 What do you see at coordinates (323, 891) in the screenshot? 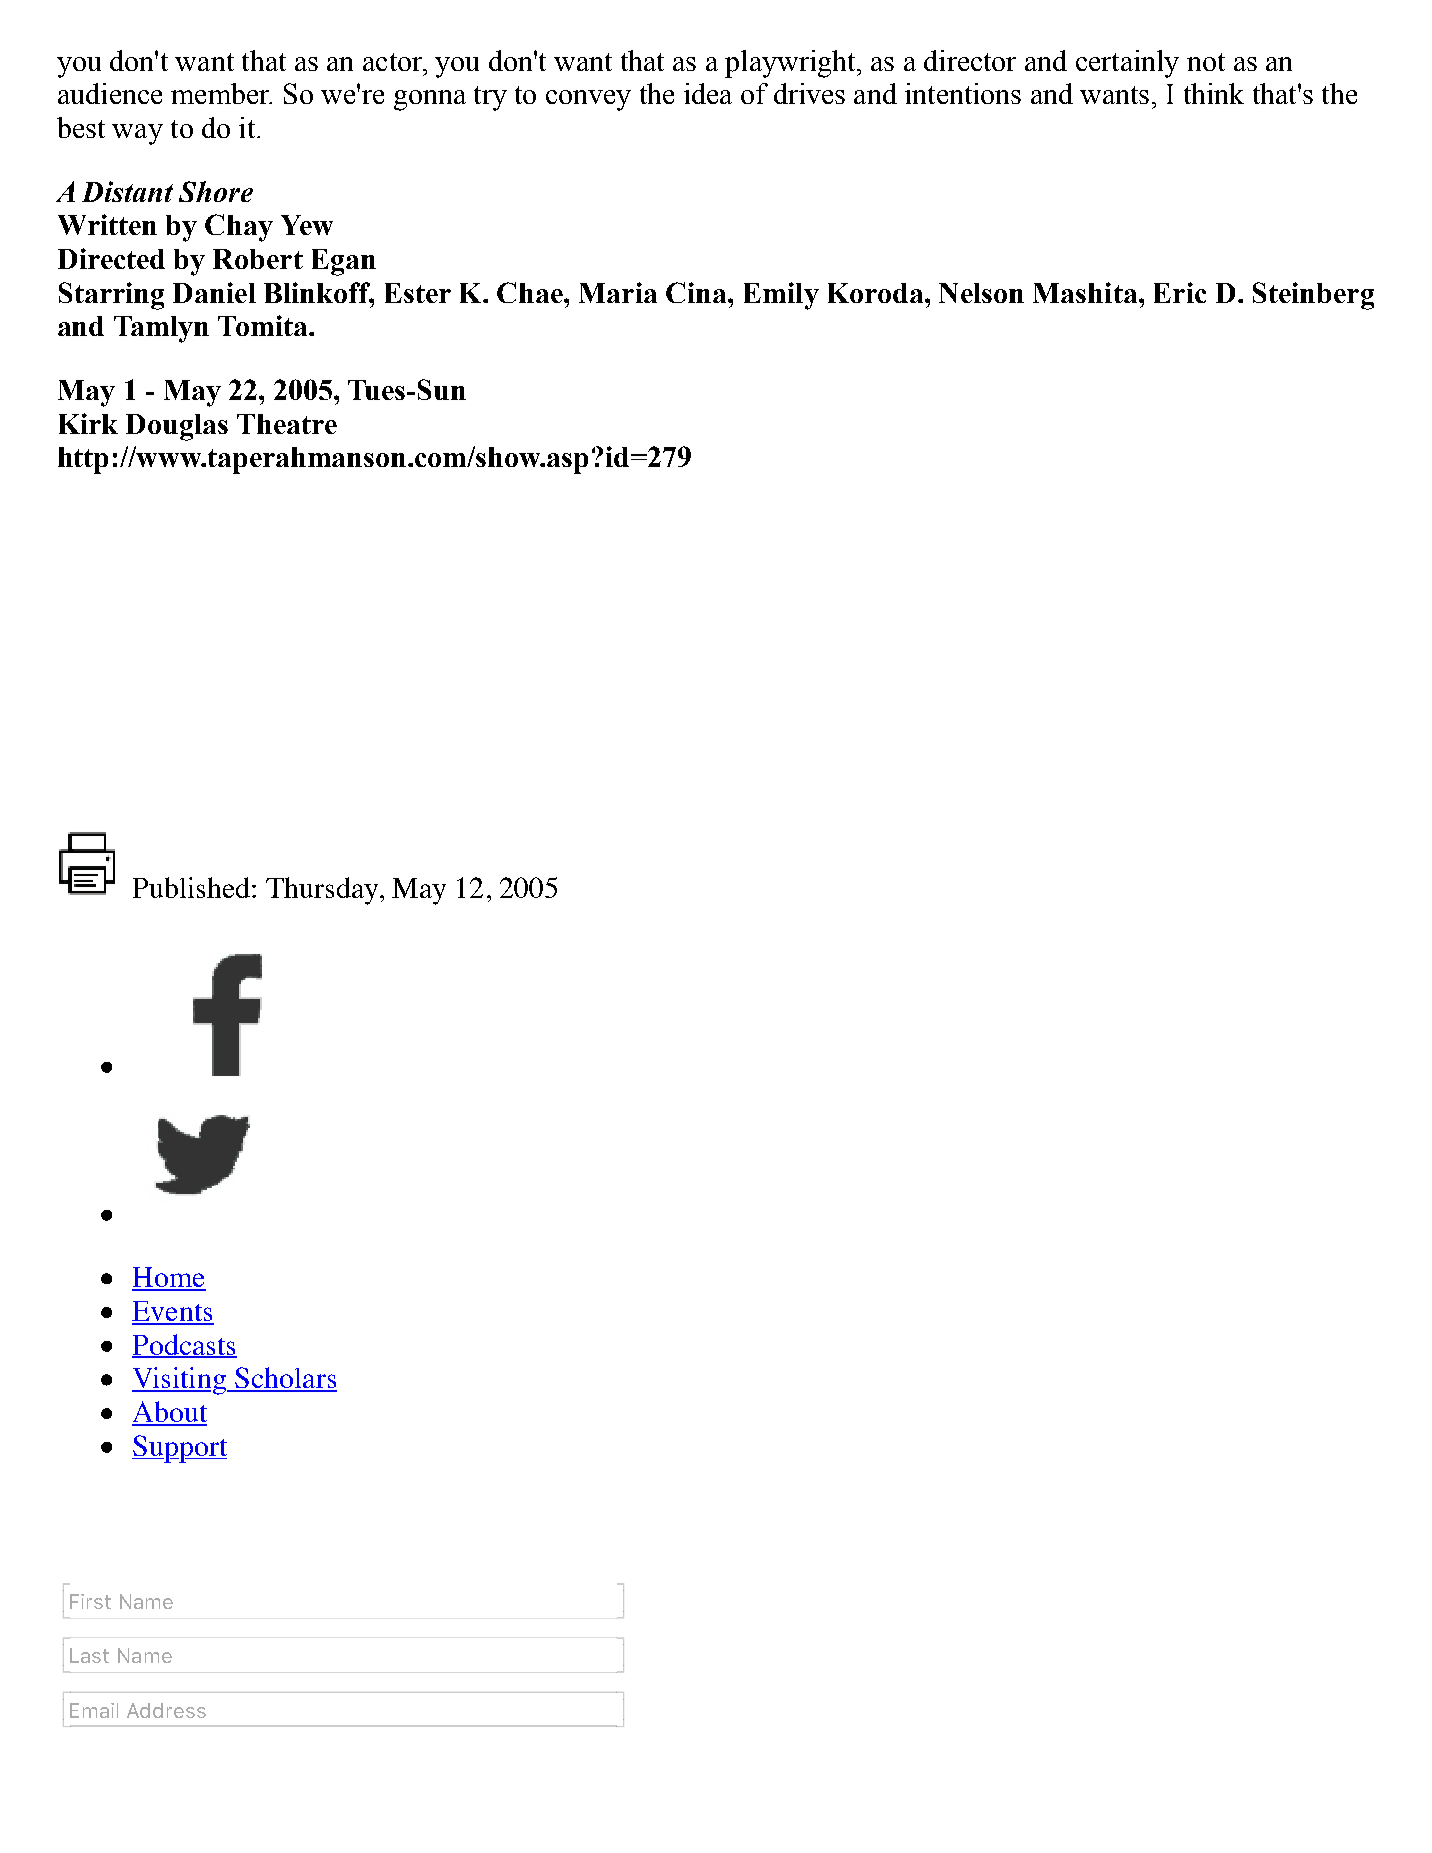
I see `Thursday` at bounding box center [323, 891].
